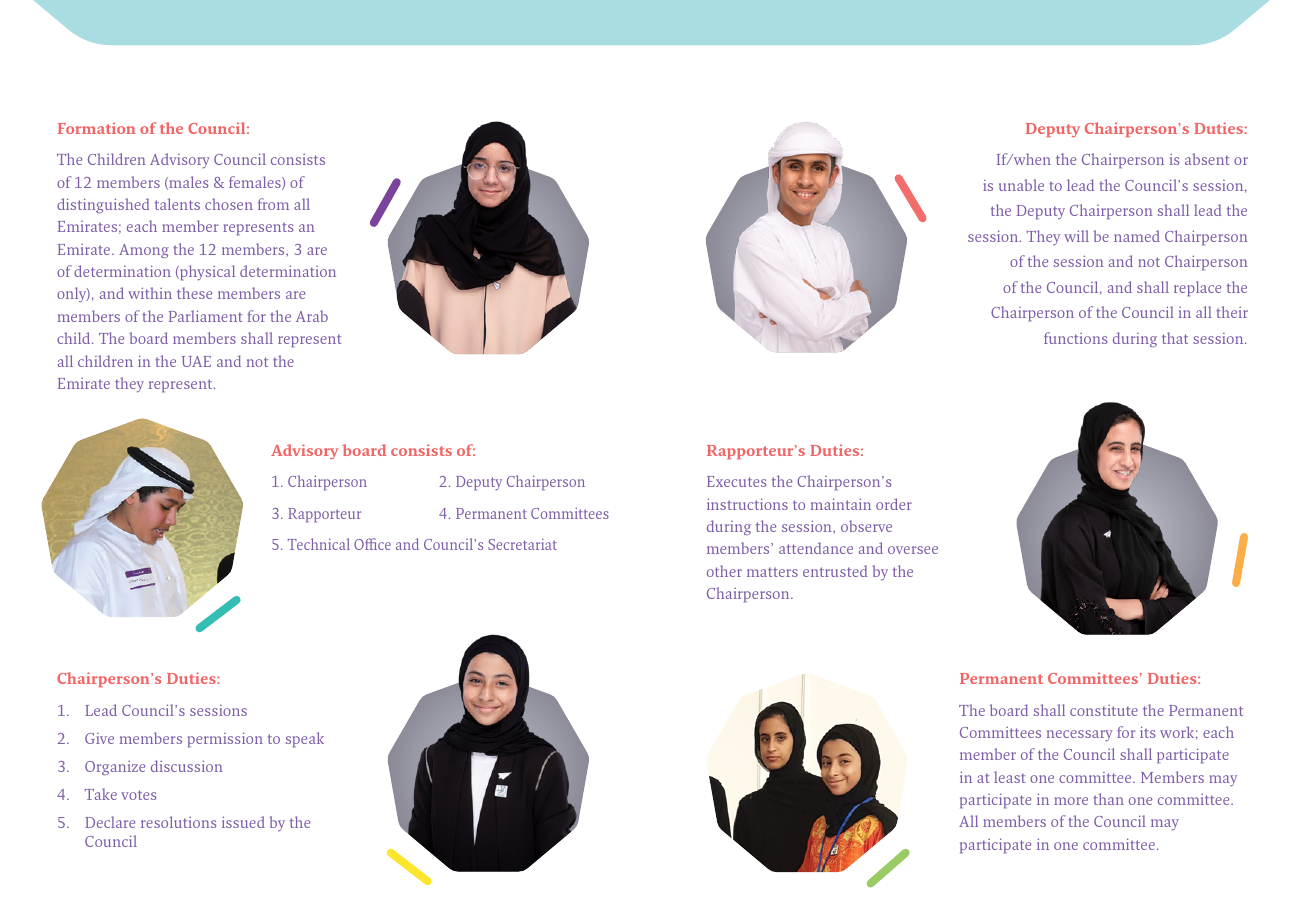 The image size is (1303, 924). Describe the element at coordinates (243, 822) in the image. I see `issued` at that location.
